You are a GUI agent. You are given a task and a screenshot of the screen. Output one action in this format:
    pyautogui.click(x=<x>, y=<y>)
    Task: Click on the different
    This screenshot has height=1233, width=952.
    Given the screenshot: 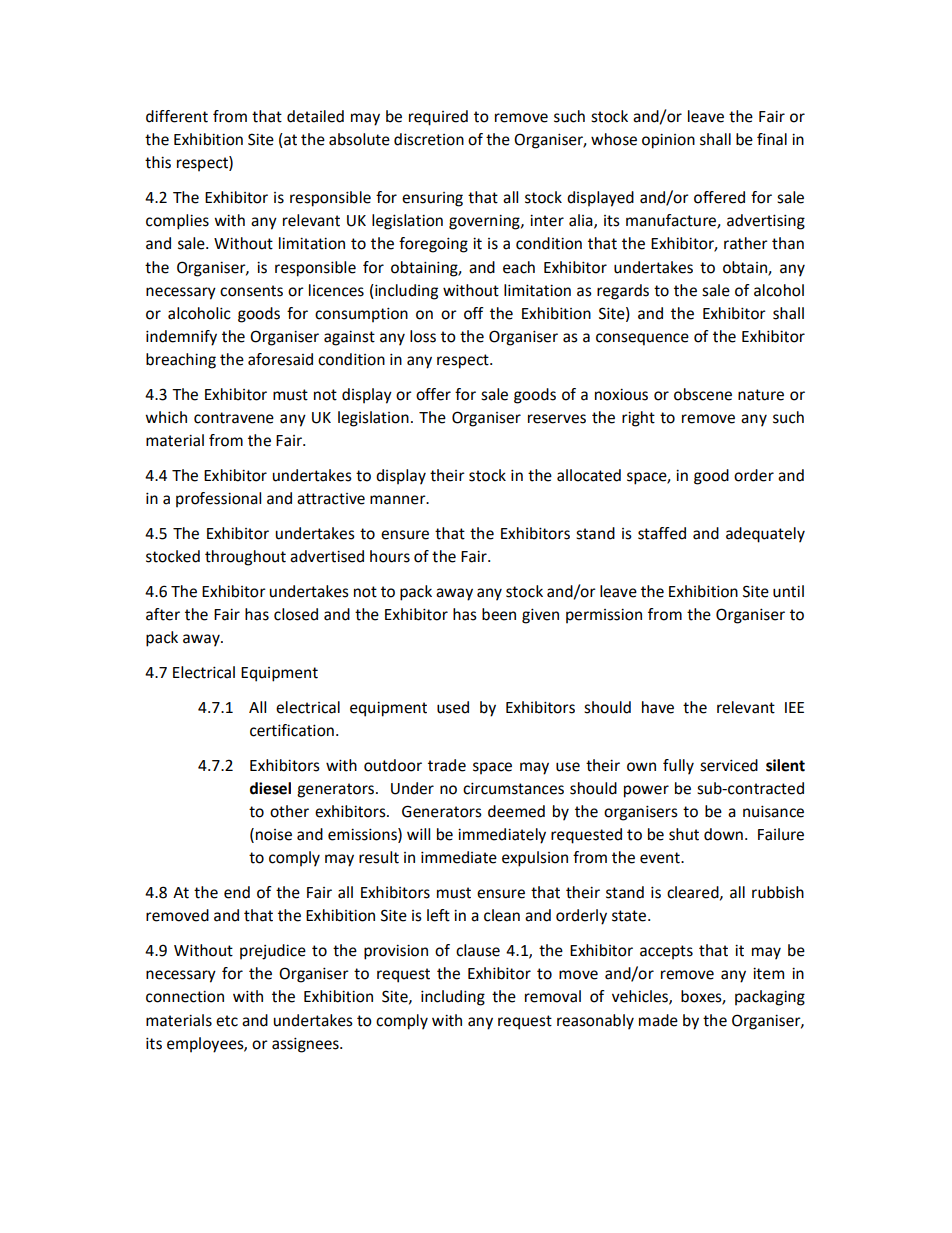 What is the action you would take?
    pyautogui.click(x=177, y=116)
